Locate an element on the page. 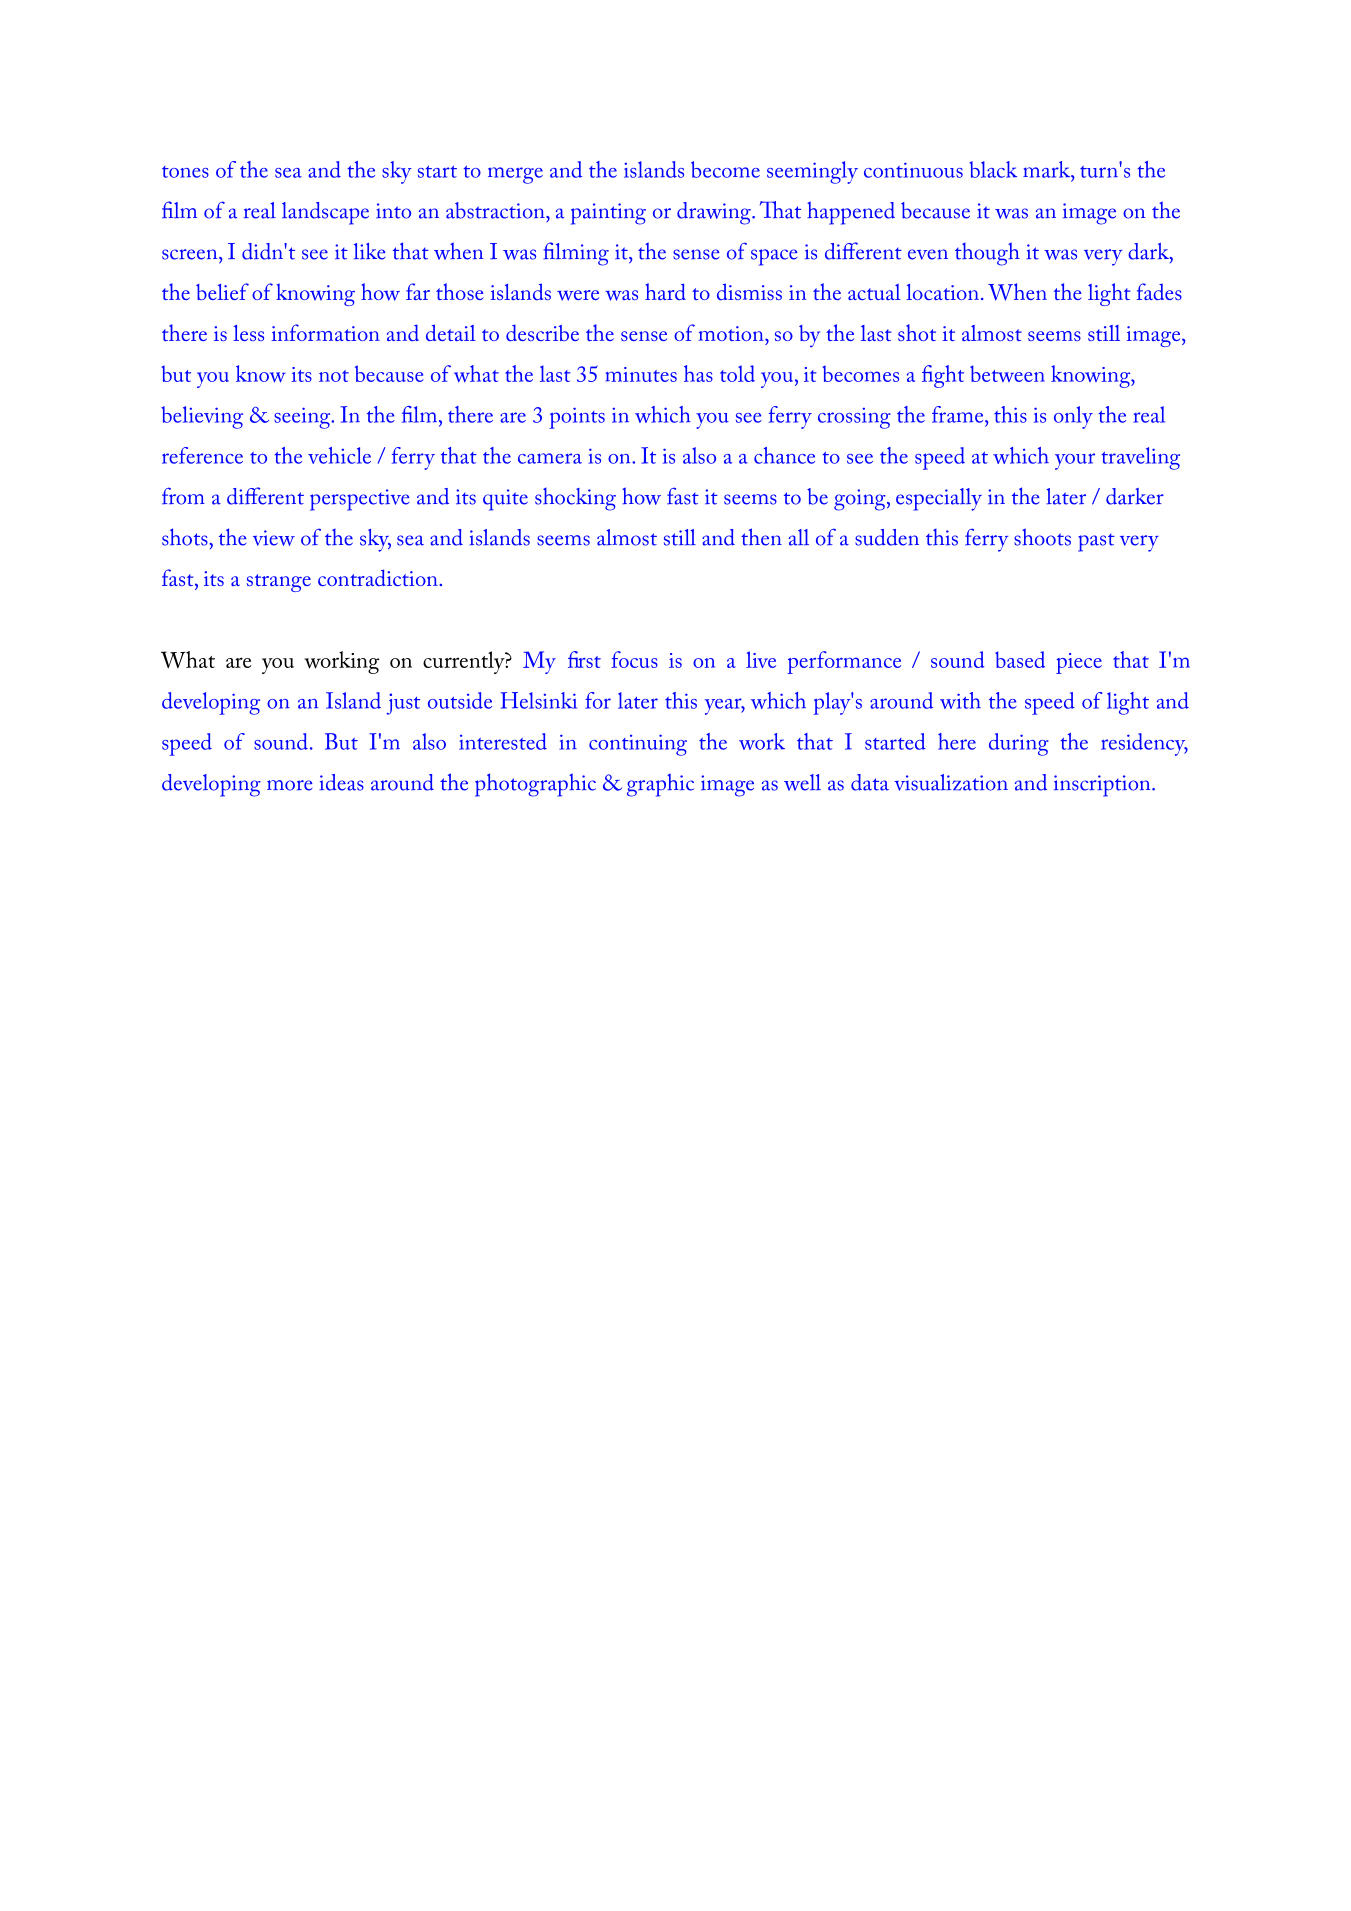 Image resolution: width=1351 pixels, height=1911 pixels. shocking is located at coordinates (575, 499).
